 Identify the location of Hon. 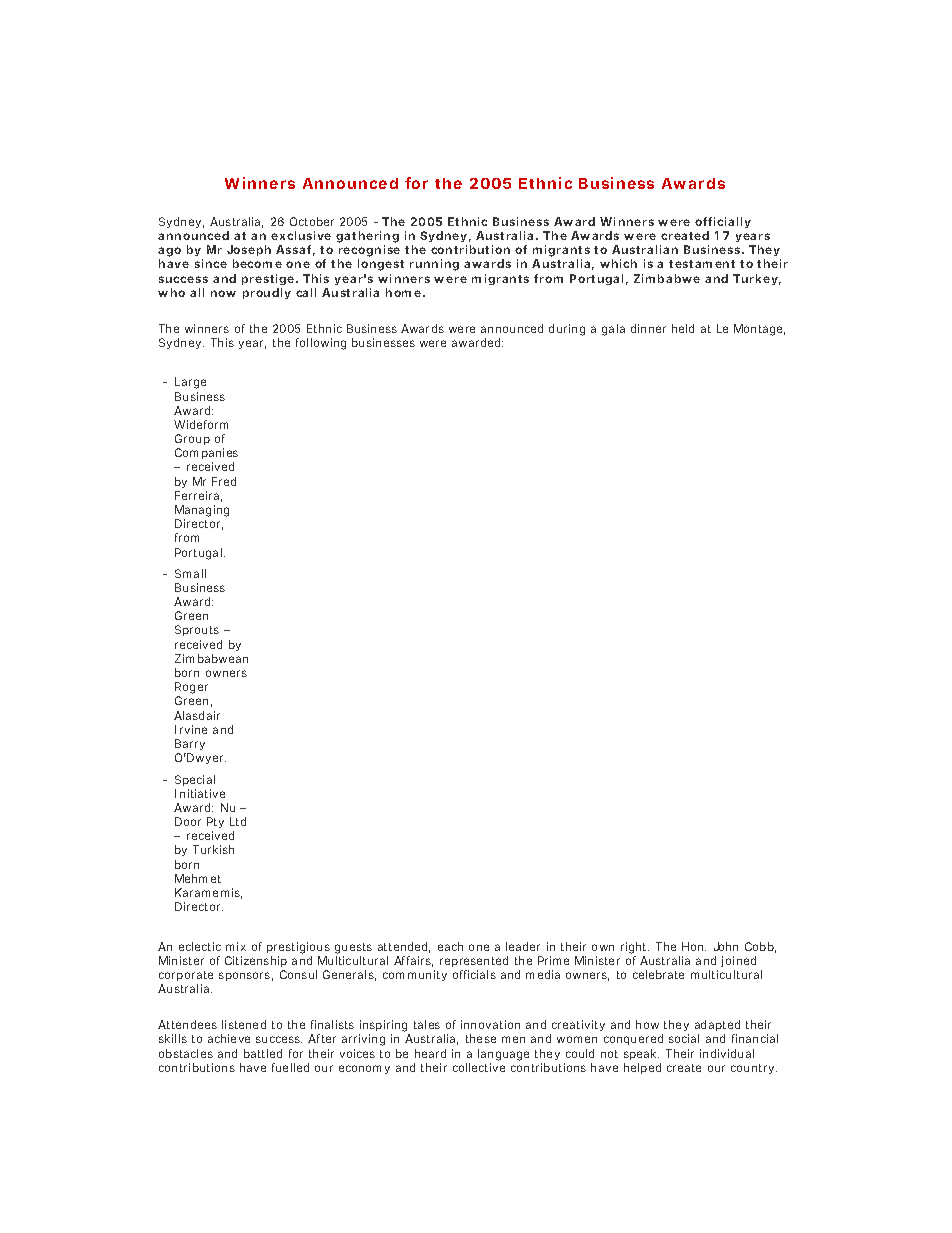
(694, 946).
